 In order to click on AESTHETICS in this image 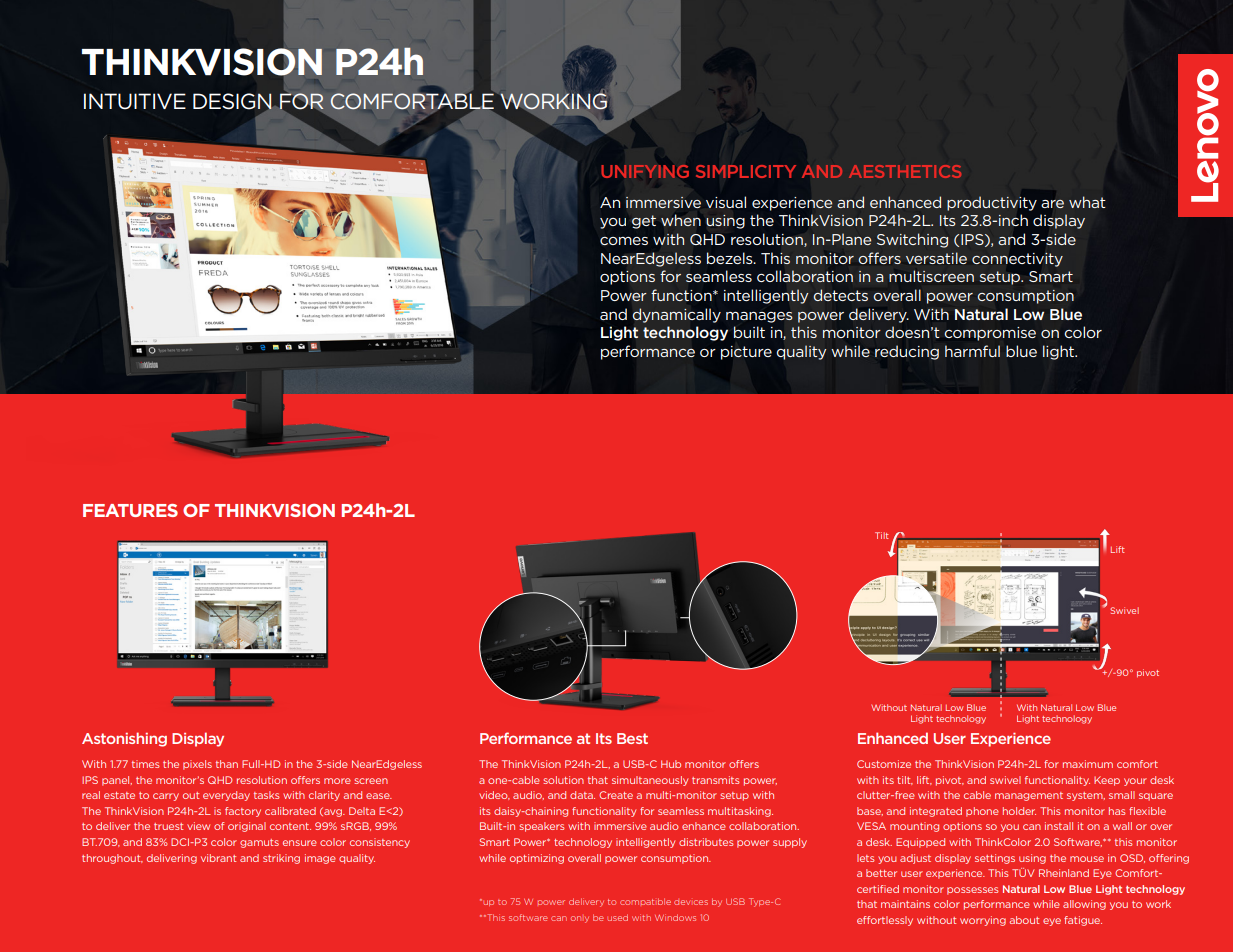, I will do `click(905, 171)`.
